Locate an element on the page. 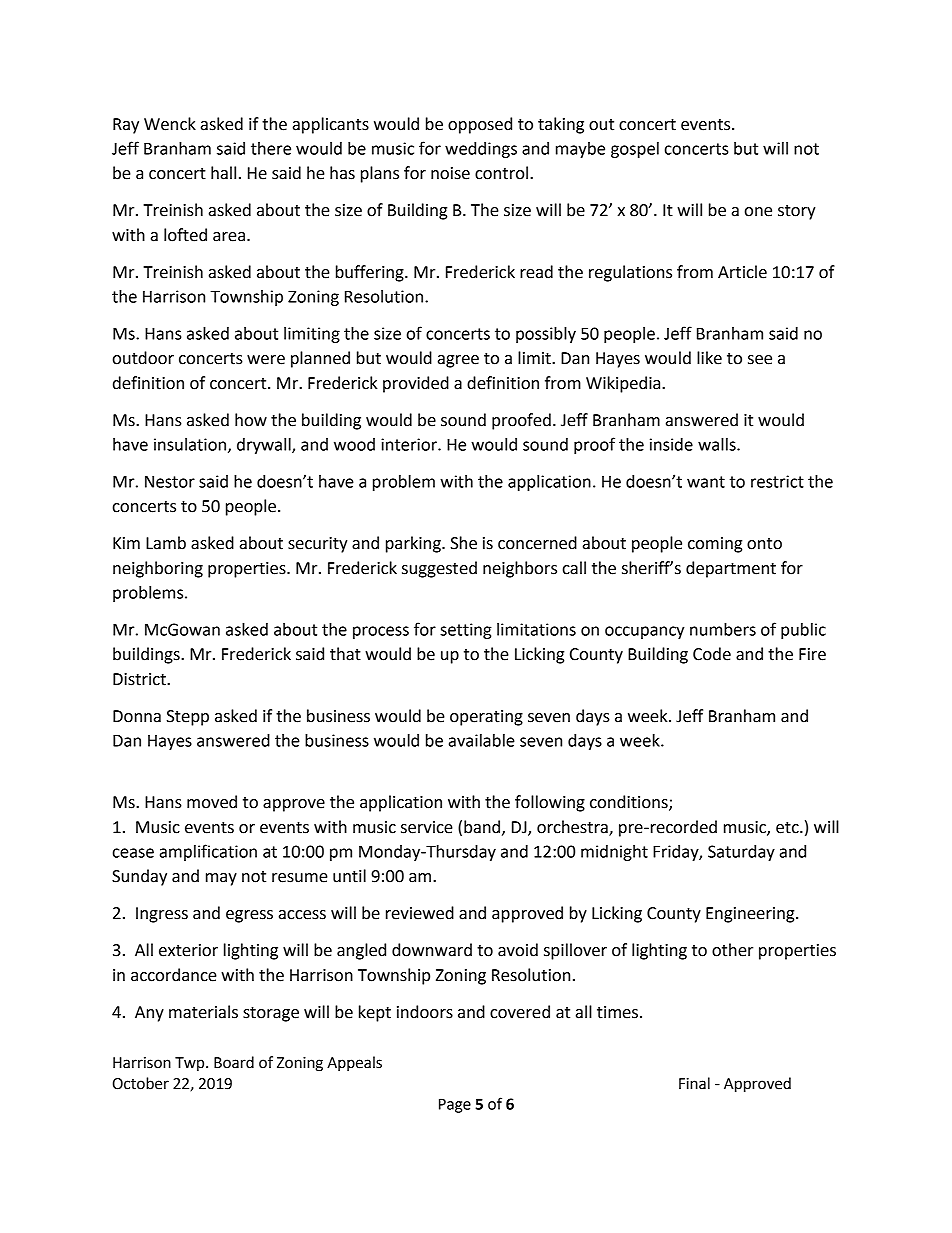 This image has width=952, height=1233. Page is located at coordinates (455, 1105).
